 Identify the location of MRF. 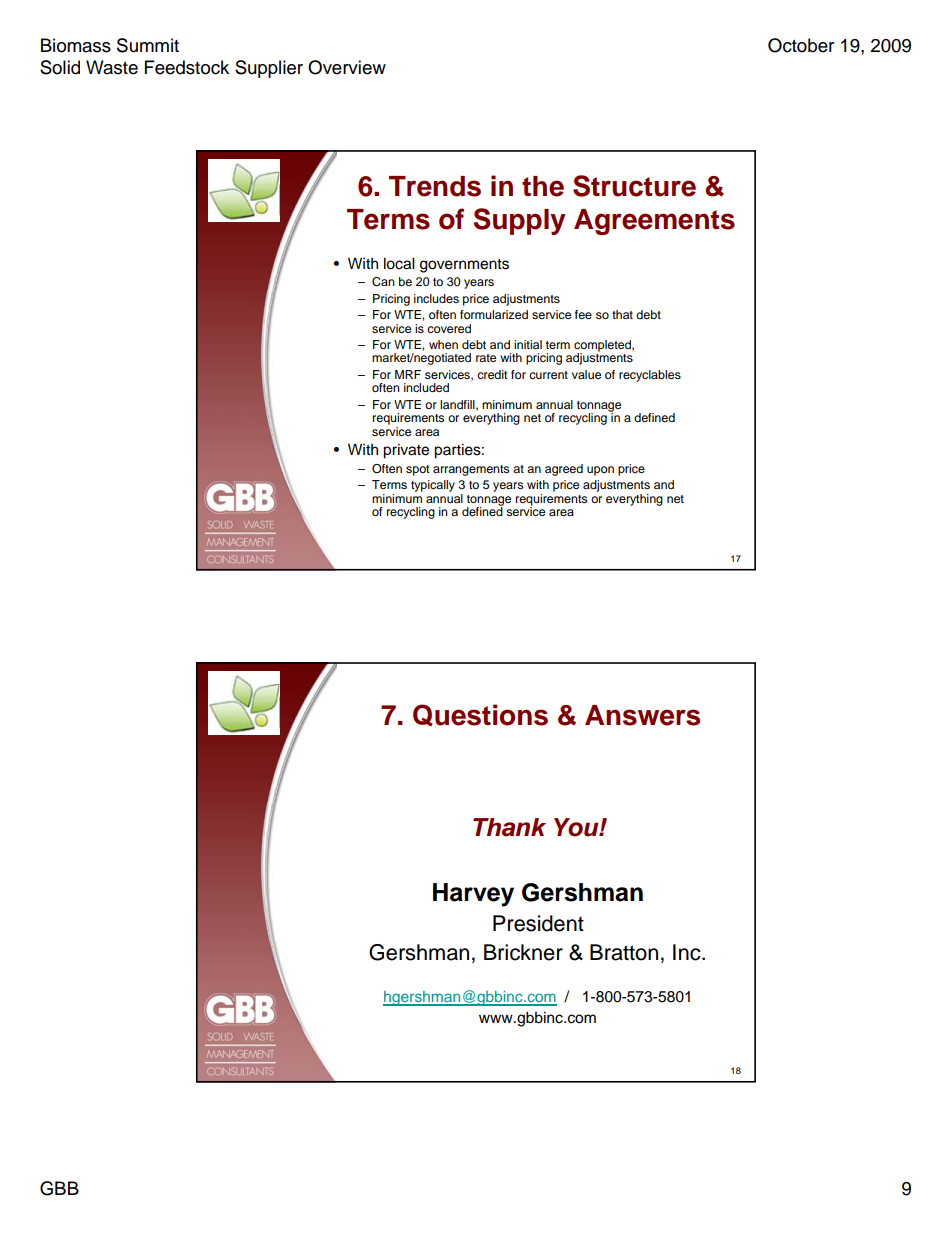
(408, 374).
